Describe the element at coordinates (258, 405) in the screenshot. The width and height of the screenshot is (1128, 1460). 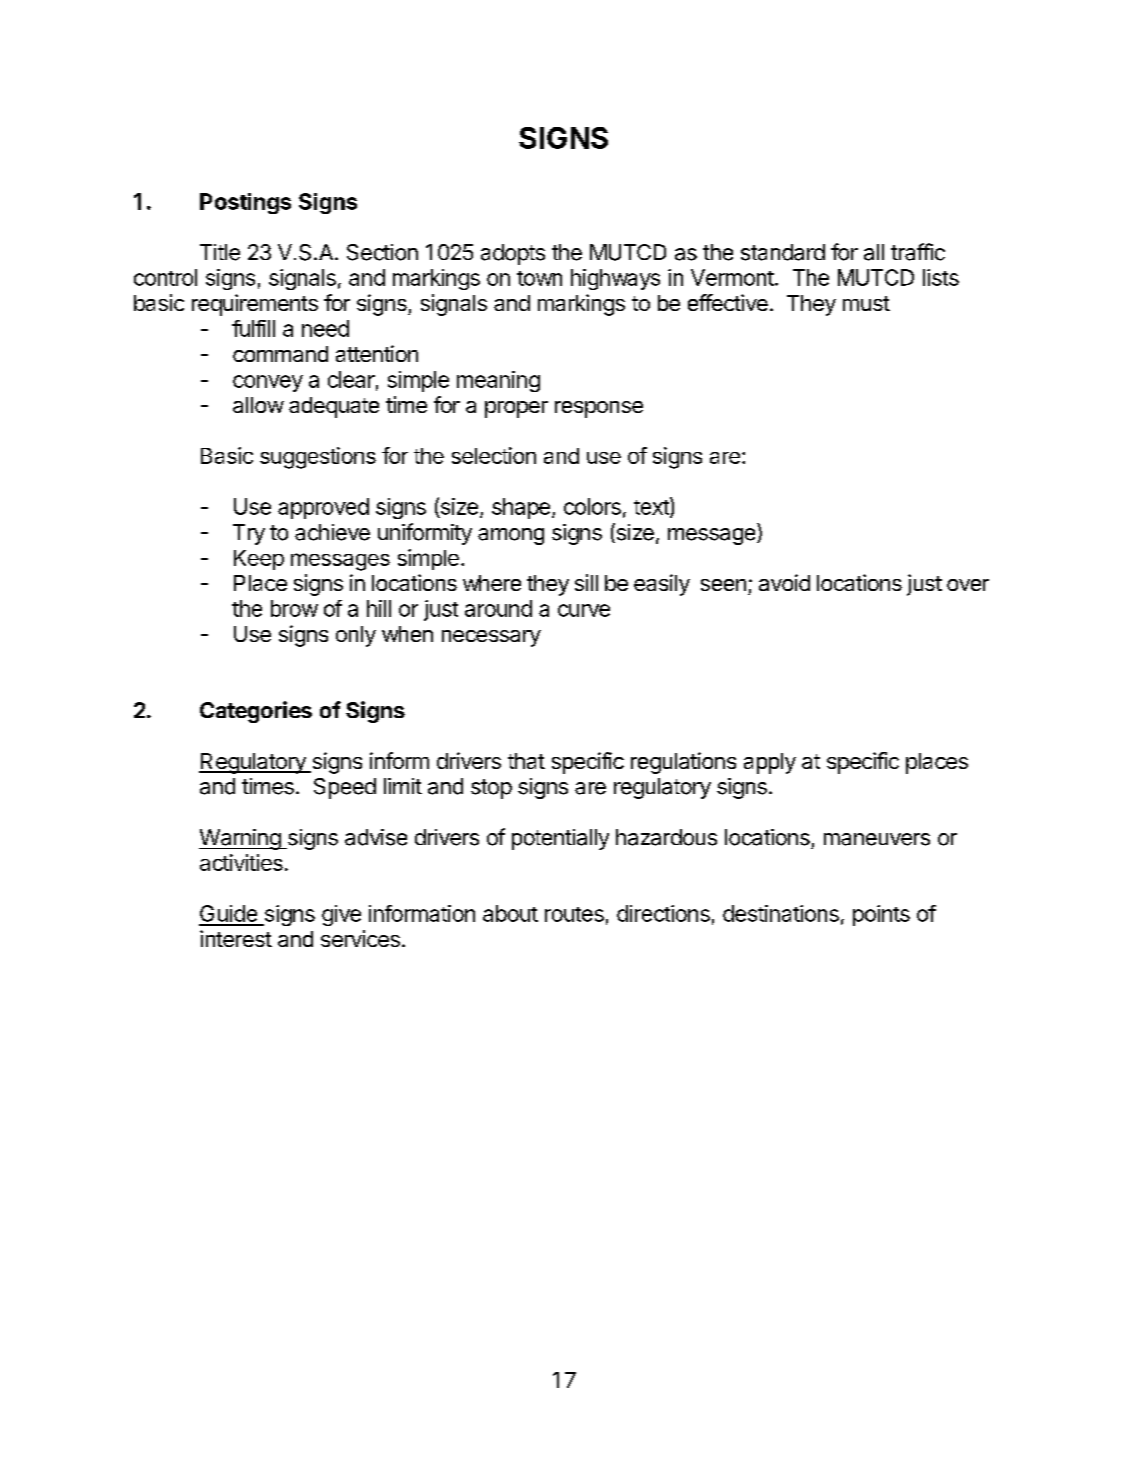
I see `allow` at that location.
